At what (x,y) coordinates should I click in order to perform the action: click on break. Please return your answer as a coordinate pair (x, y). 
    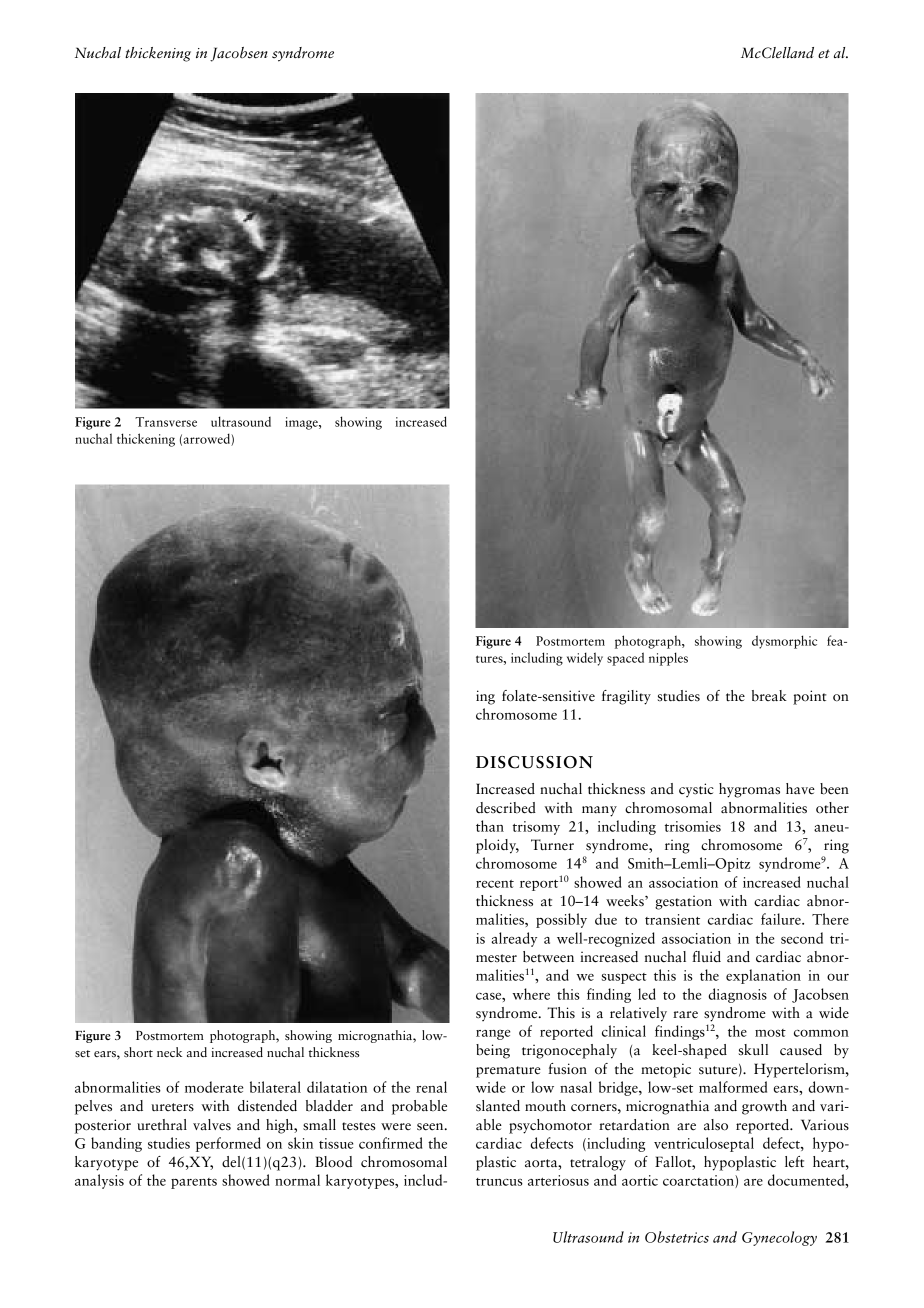
    Looking at the image, I should click on (769, 696).
